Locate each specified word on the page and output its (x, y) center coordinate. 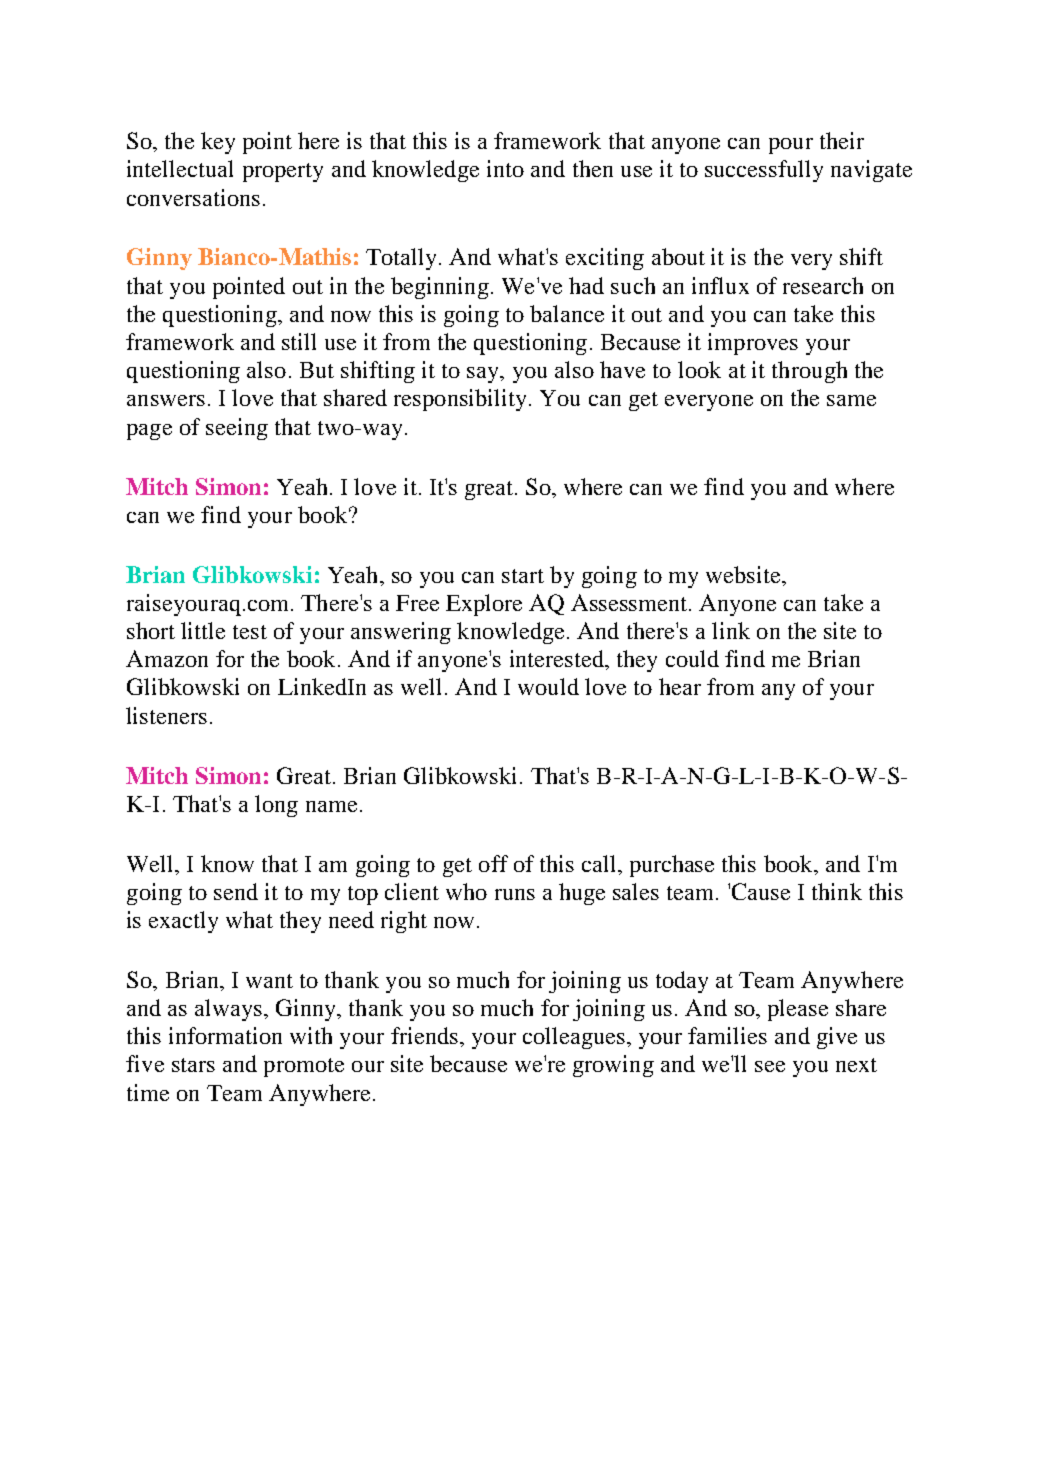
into (505, 168)
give (837, 1038)
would (548, 686)
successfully (764, 171)
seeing (237, 429)
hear (680, 686)
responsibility (460, 400)
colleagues (574, 1038)
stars (193, 1065)
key (218, 143)
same (851, 400)
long (276, 806)
